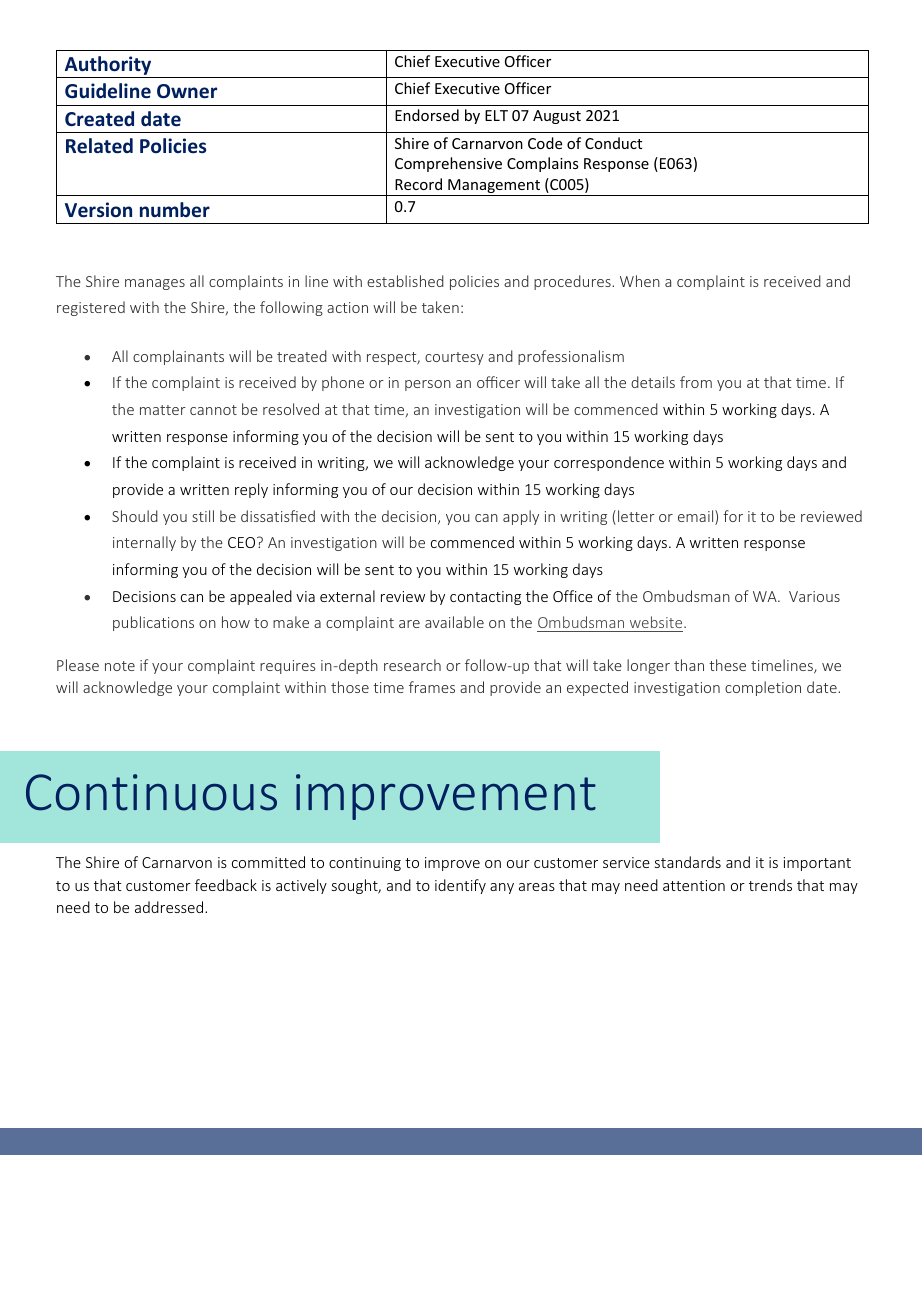 The width and height of the screenshot is (924, 1308). Describe the element at coordinates (187, 91) in the screenshot. I see `Owner` at that location.
